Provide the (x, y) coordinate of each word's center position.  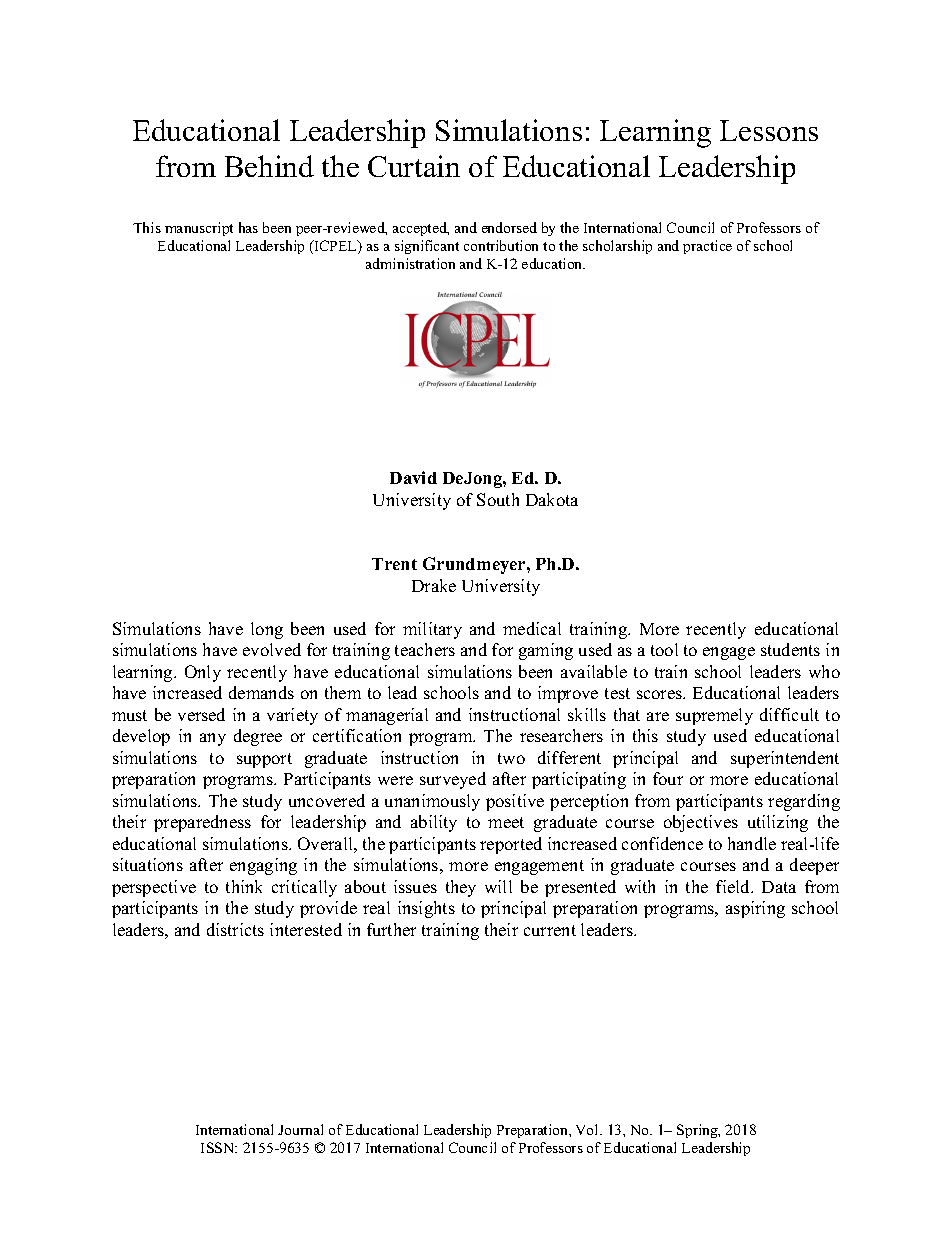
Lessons (769, 130)
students (790, 649)
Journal (300, 1129)
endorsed (509, 227)
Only (203, 673)
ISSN (219, 1147)
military (432, 630)
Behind (269, 166)
